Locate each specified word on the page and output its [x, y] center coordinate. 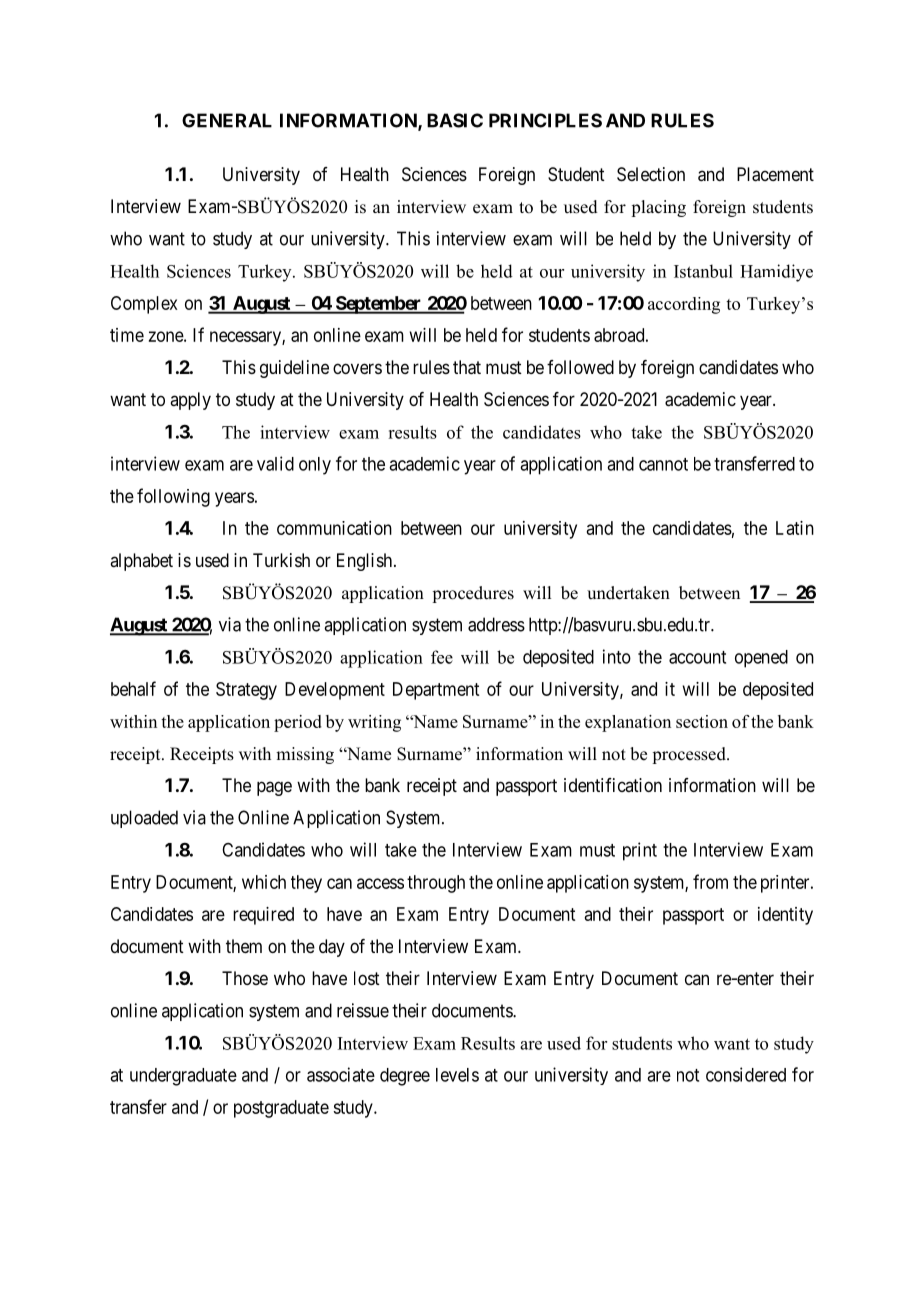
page [274, 788]
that [467, 367]
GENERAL [227, 120]
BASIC [455, 120]
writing [374, 723]
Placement [775, 174]
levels [457, 1075]
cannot [663, 464]
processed [690, 755]
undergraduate [183, 1077]
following [173, 497]
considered [746, 1074]
